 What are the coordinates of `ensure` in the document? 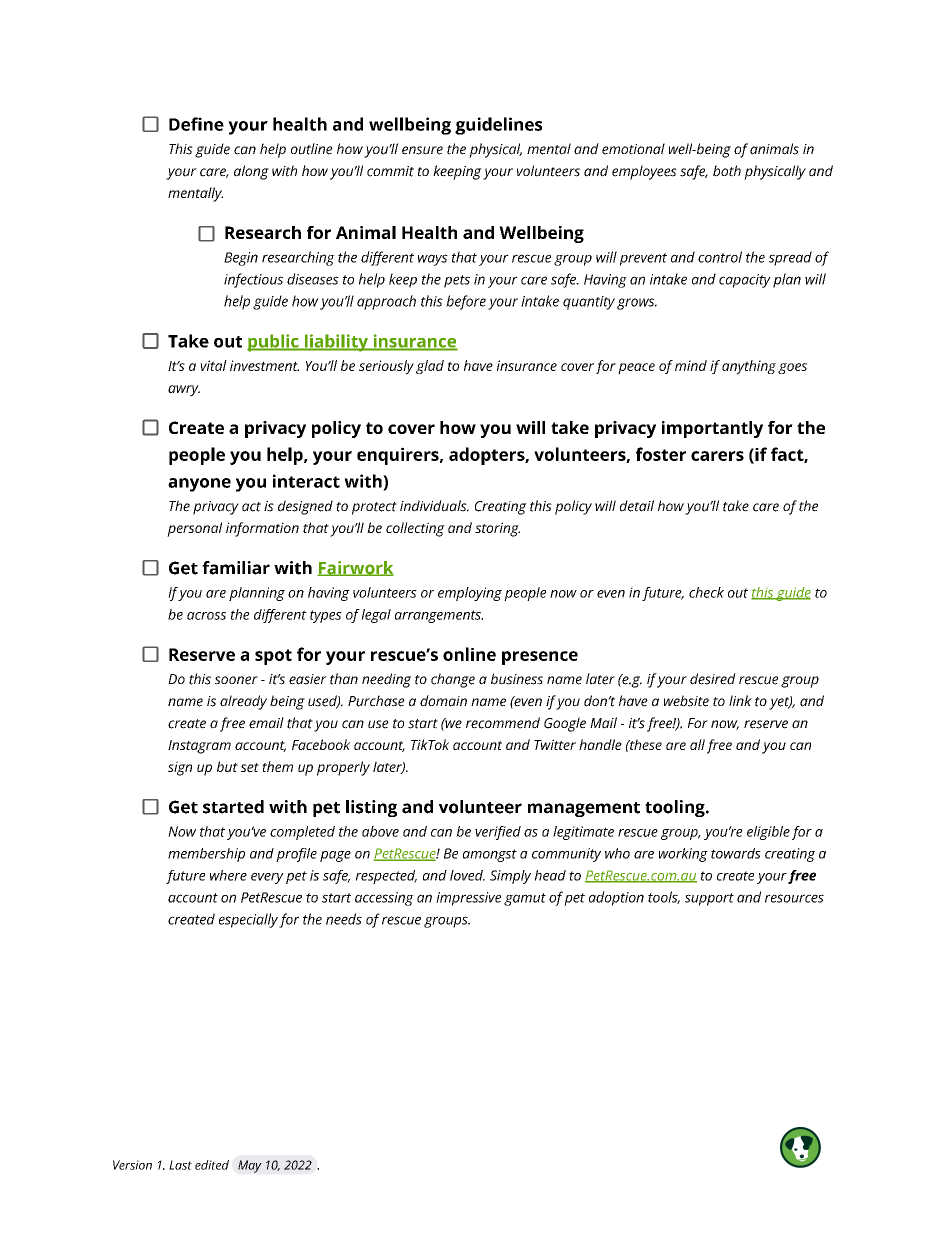 It's located at (422, 150).
